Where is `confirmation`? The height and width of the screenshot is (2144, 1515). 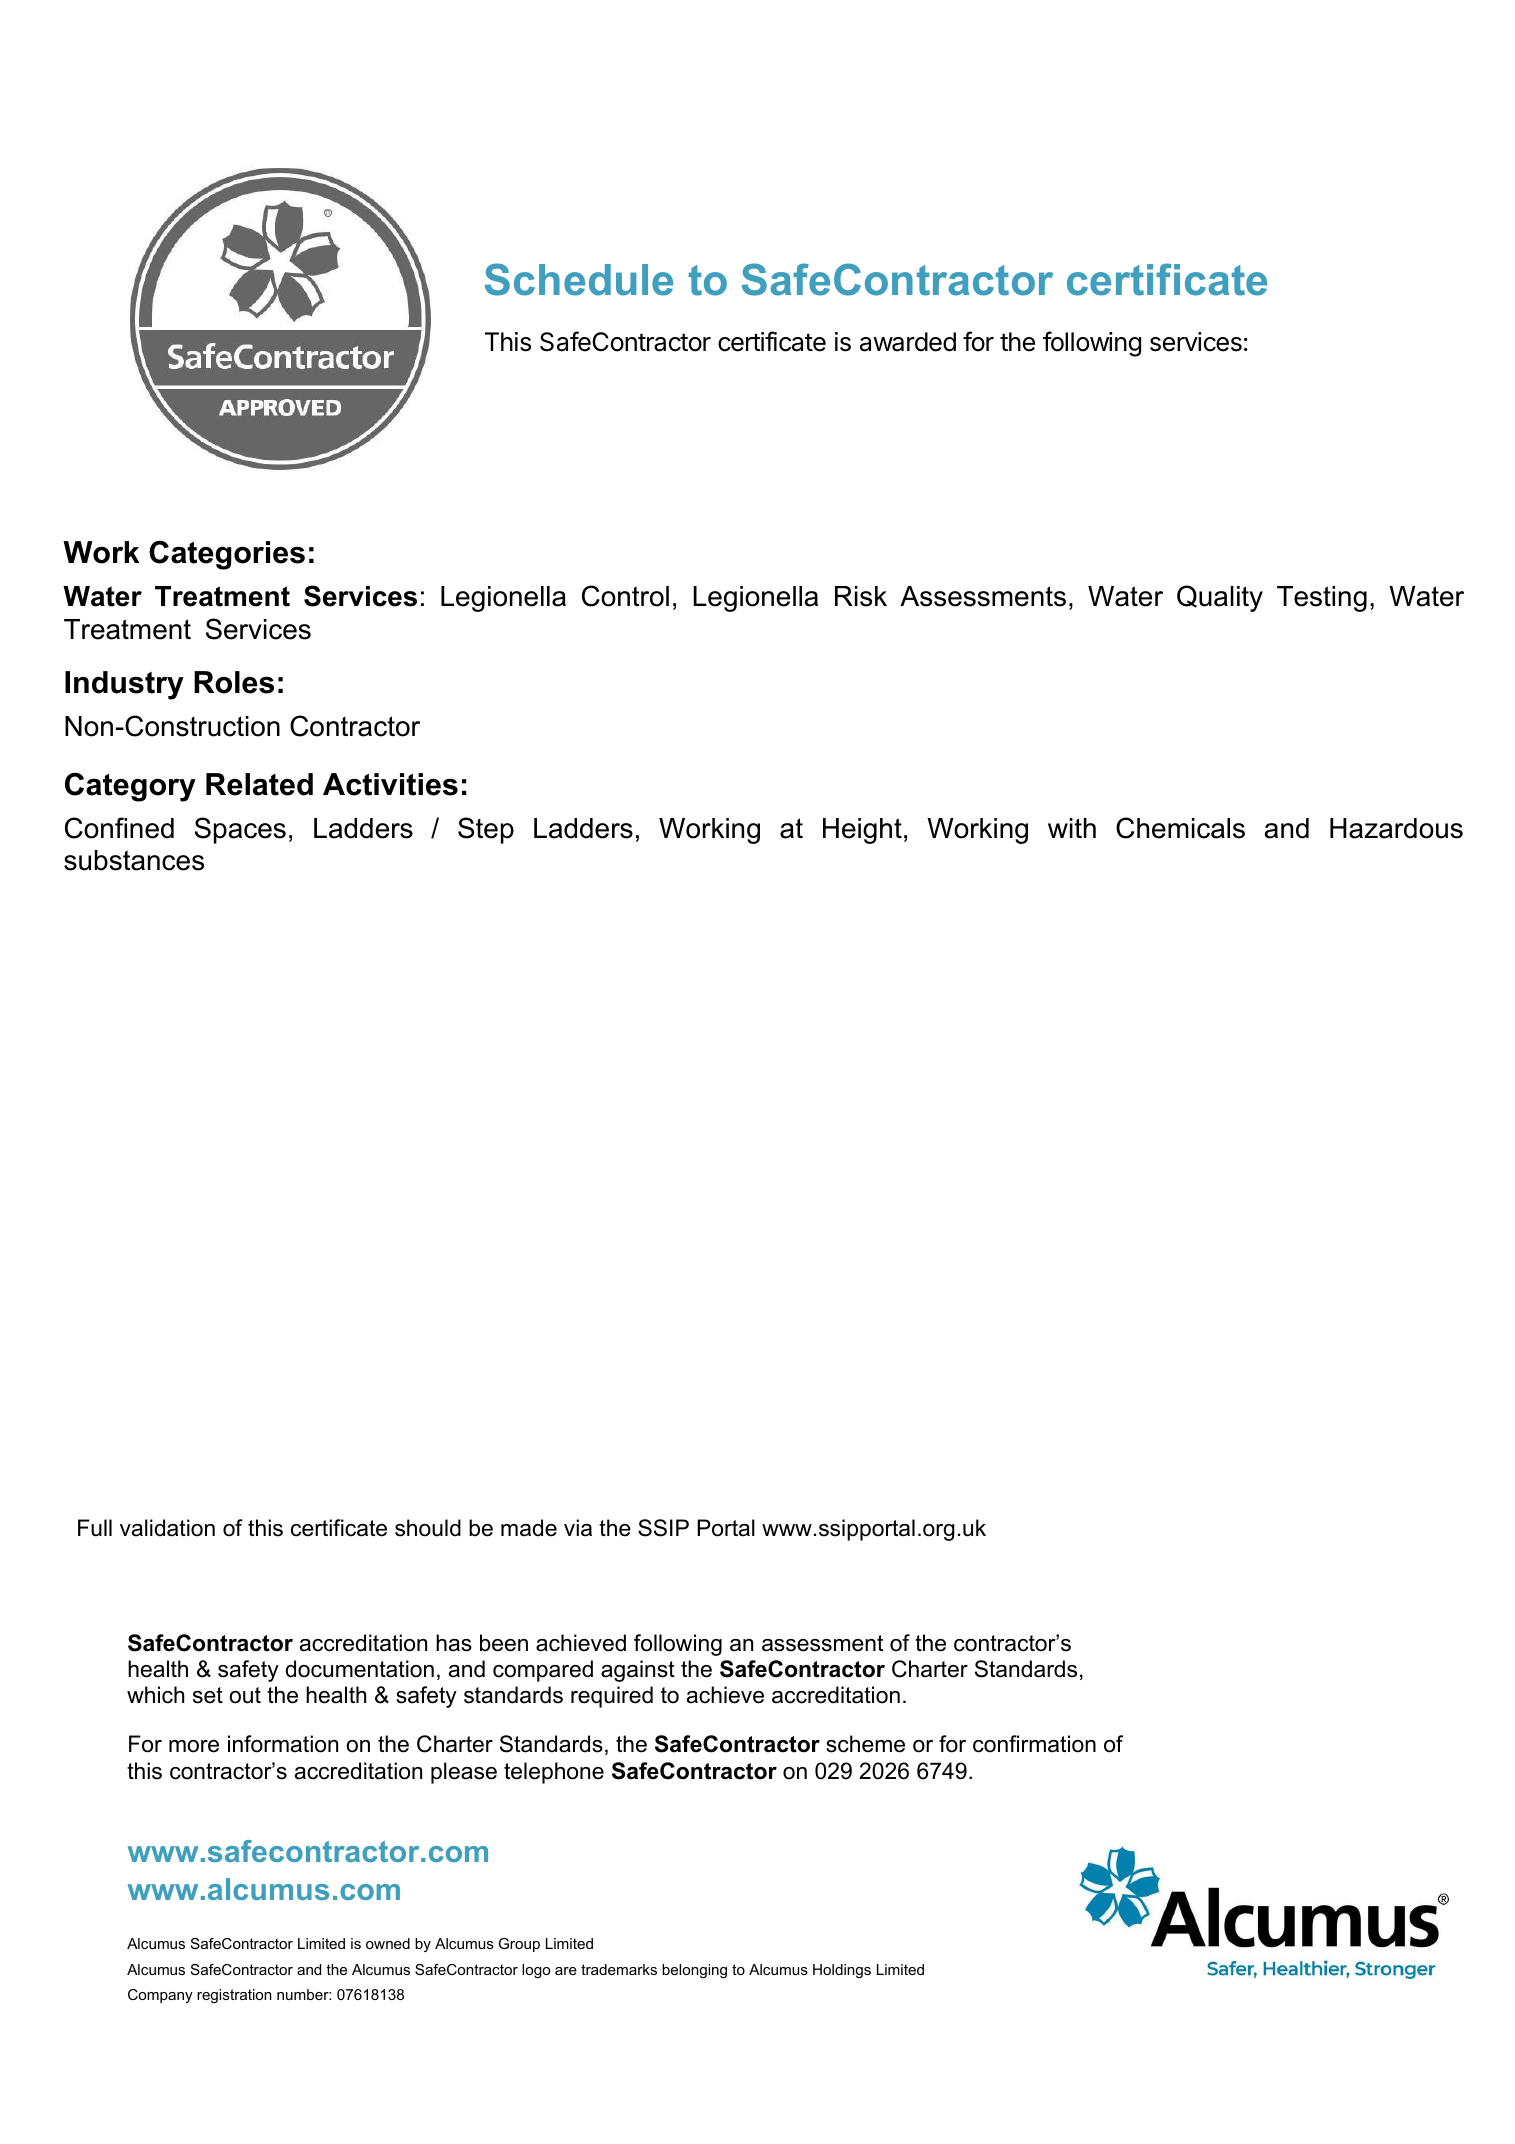 confirmation is located at coordinates (1034, 1744).
